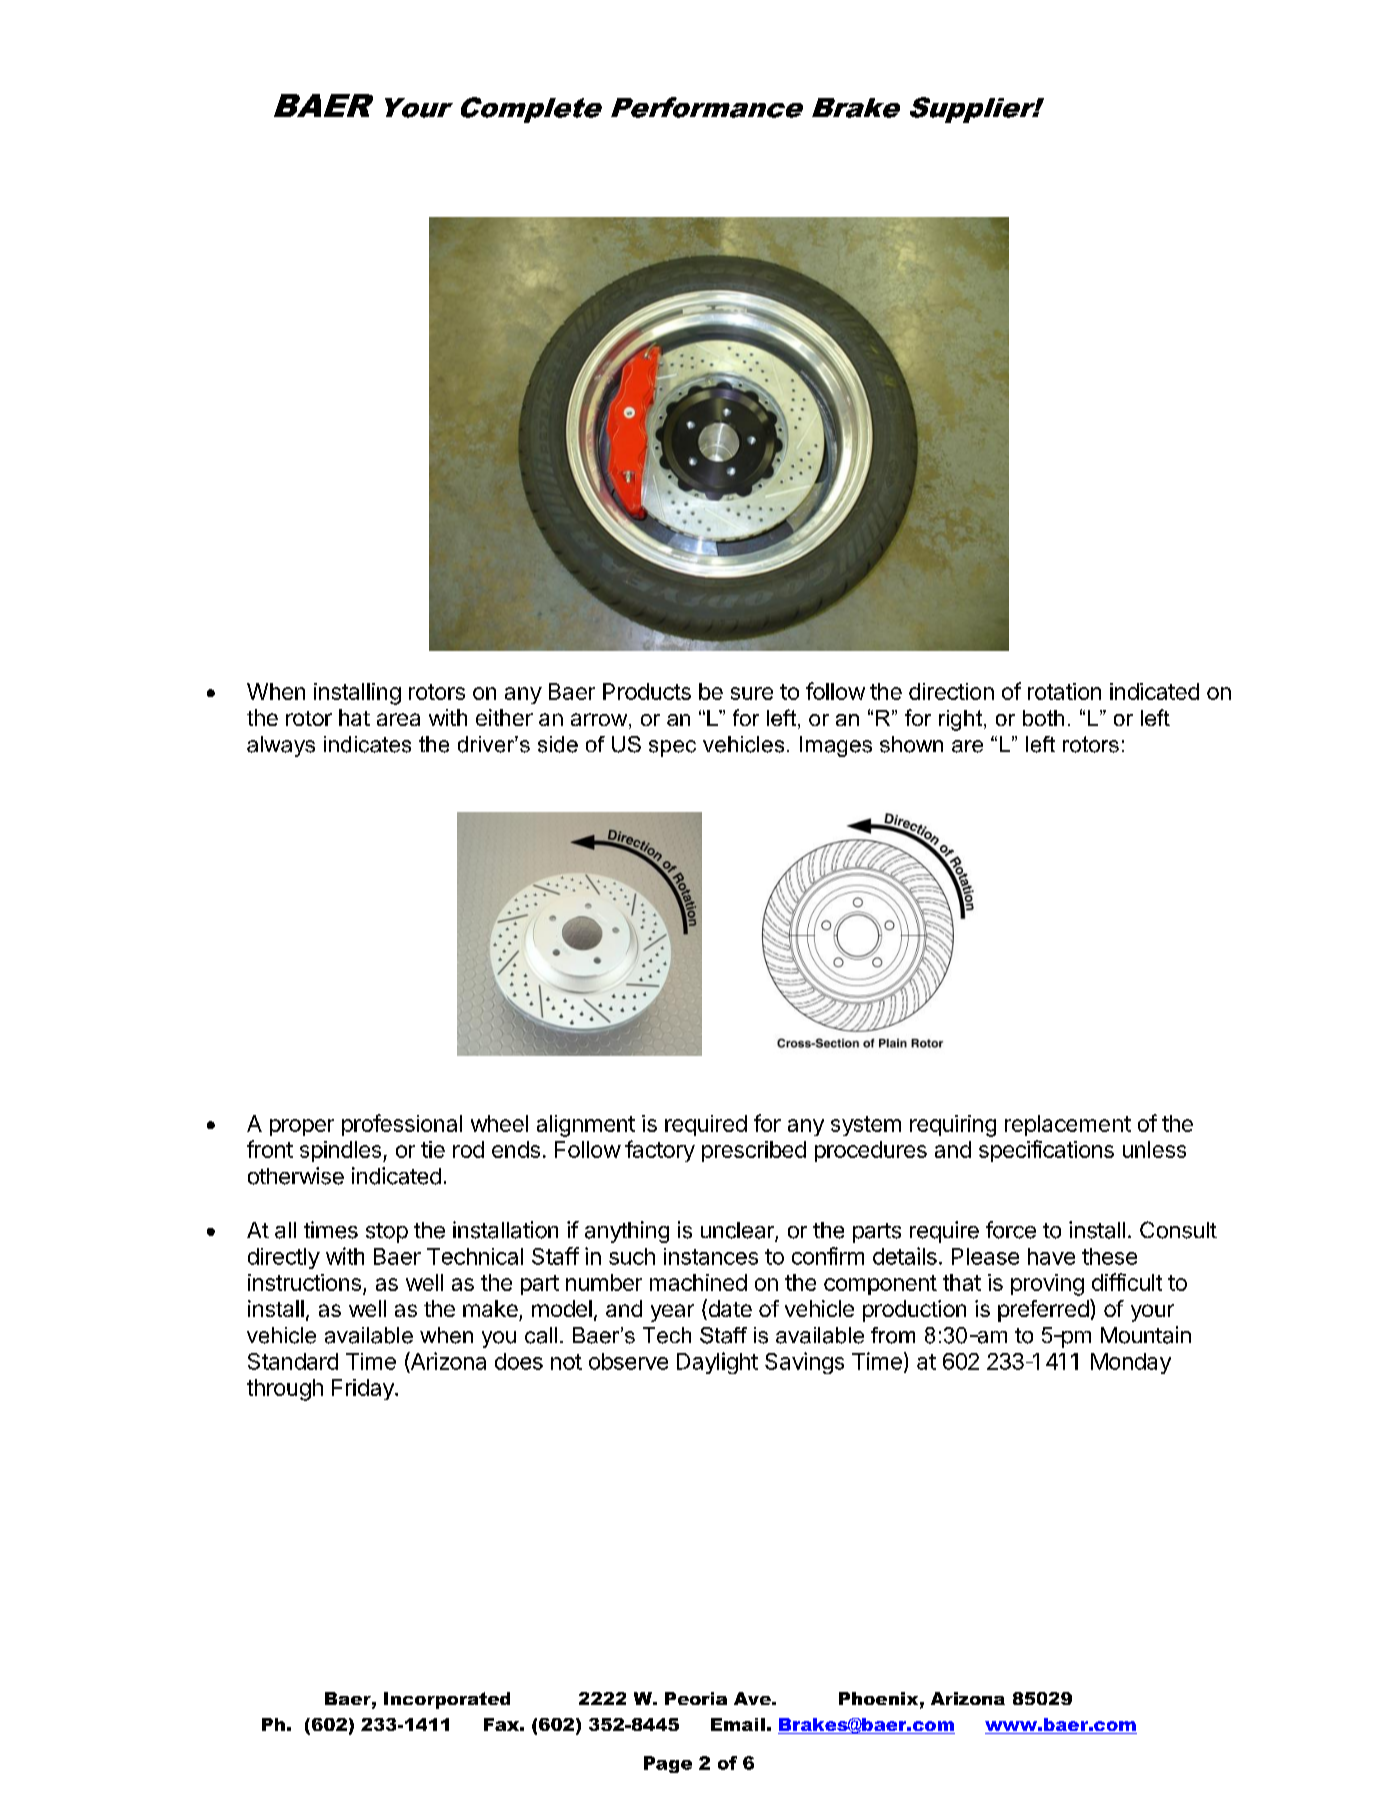  Describe the element at coordinates (1154, 1149) in the page. I see `unless` at that location.
